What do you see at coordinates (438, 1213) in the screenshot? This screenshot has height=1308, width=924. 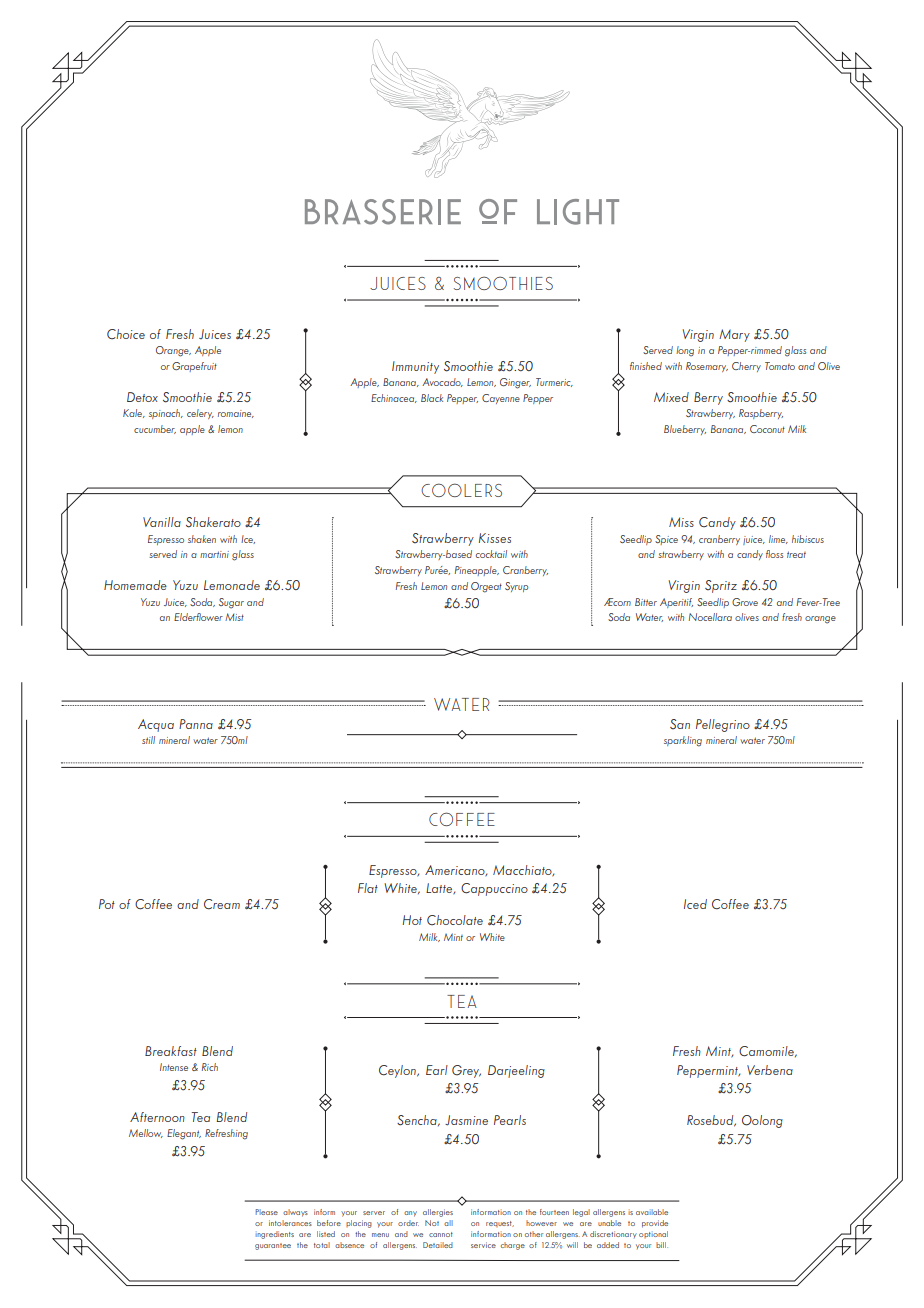 I see `allergies` at bounding box center [438, 1213].
